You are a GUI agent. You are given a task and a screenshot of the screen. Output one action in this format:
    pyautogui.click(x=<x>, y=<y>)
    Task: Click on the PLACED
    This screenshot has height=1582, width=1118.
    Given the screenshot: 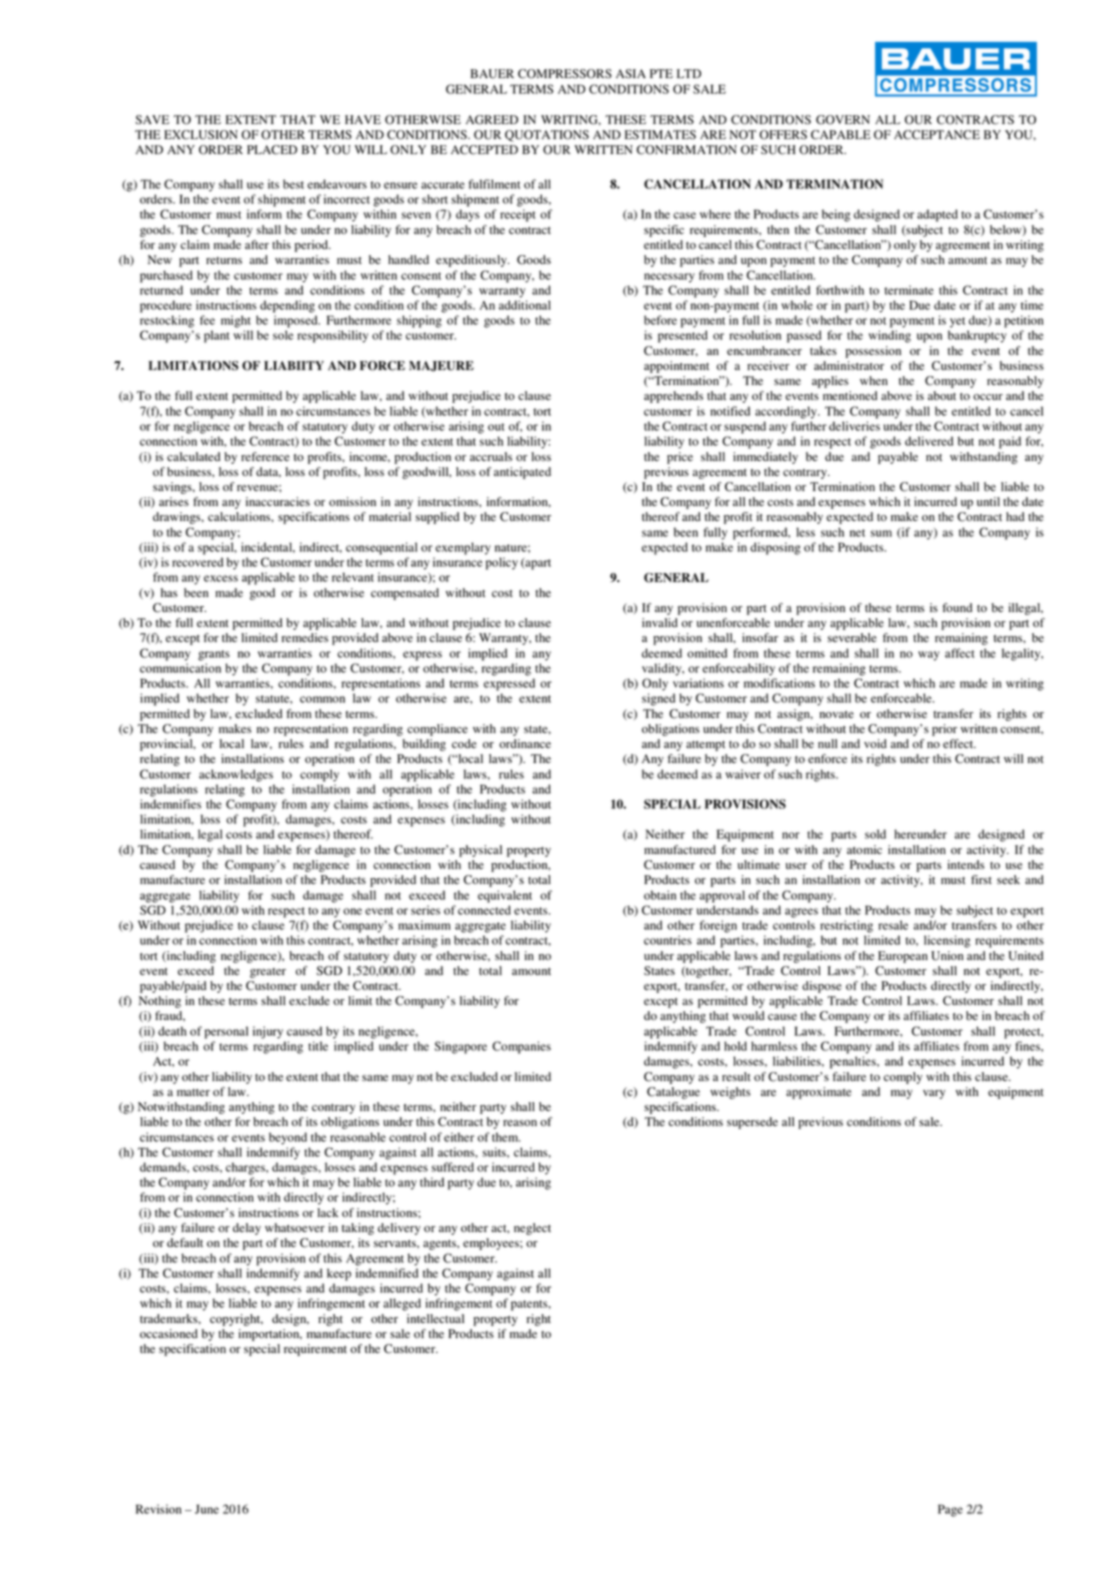 What is the action you would take?
    pyautogui.click(x=272, y=150)
